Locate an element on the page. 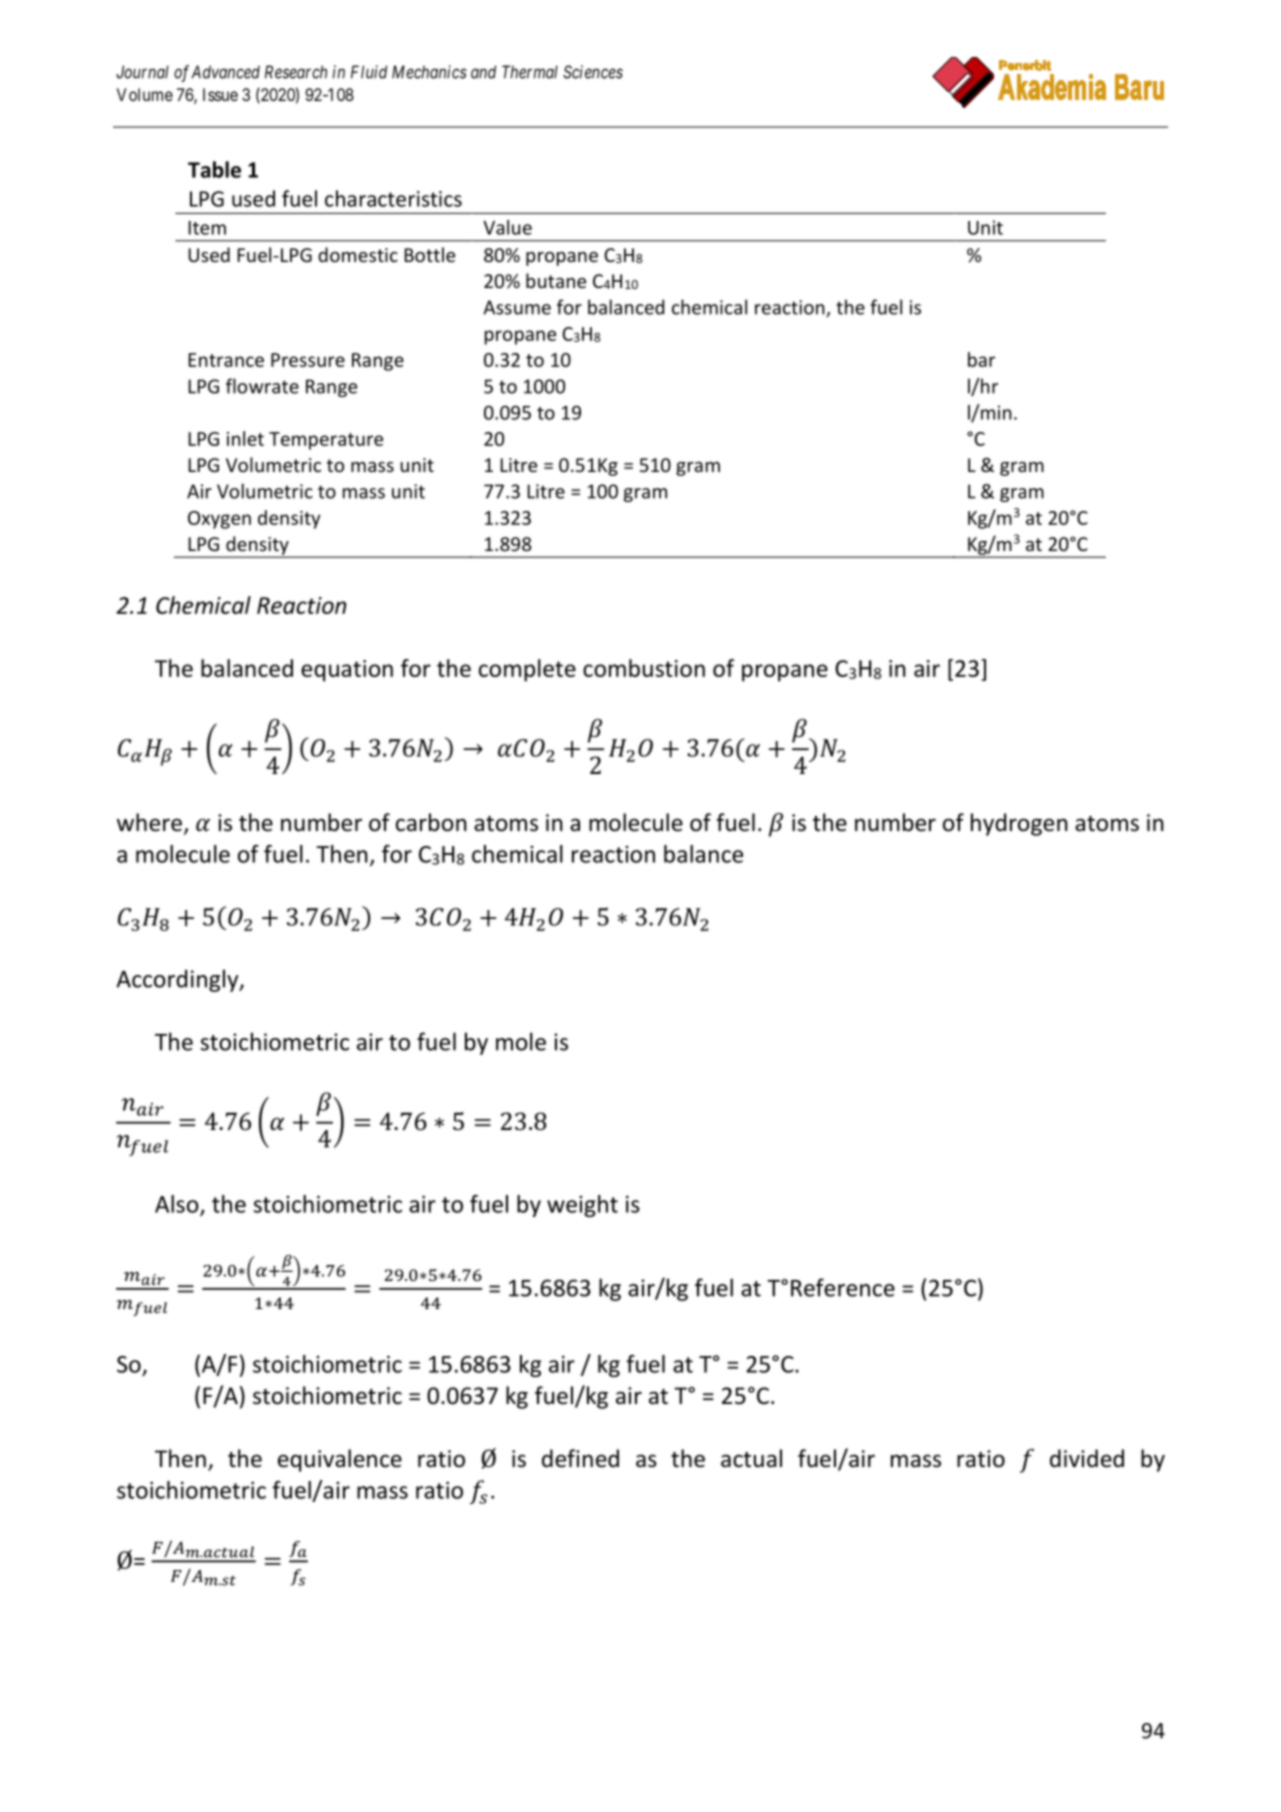 This page has height=1812, width=1281. equivalence is located at coordinates (340, 1460).
